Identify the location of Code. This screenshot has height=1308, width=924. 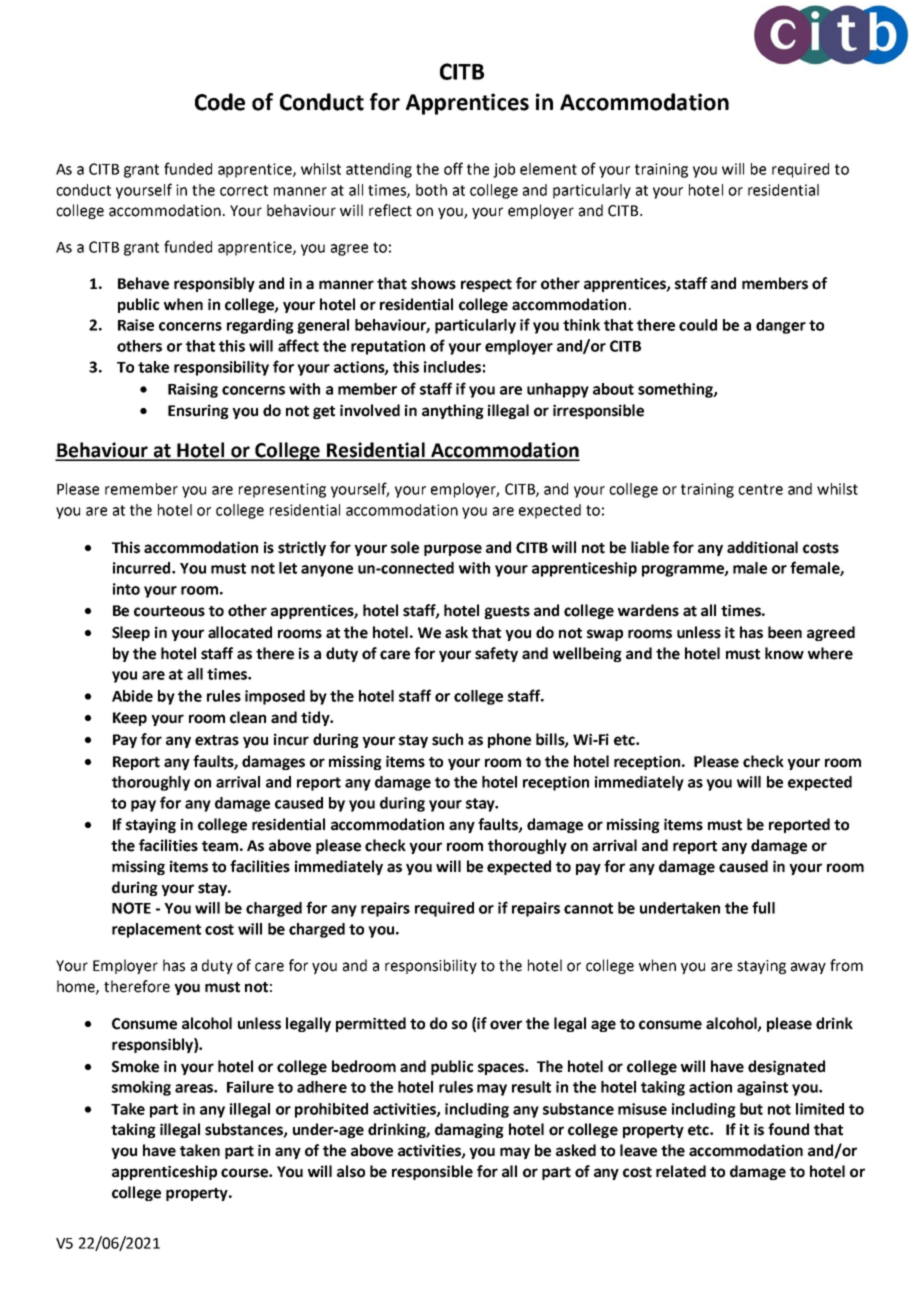
(220, 102).
